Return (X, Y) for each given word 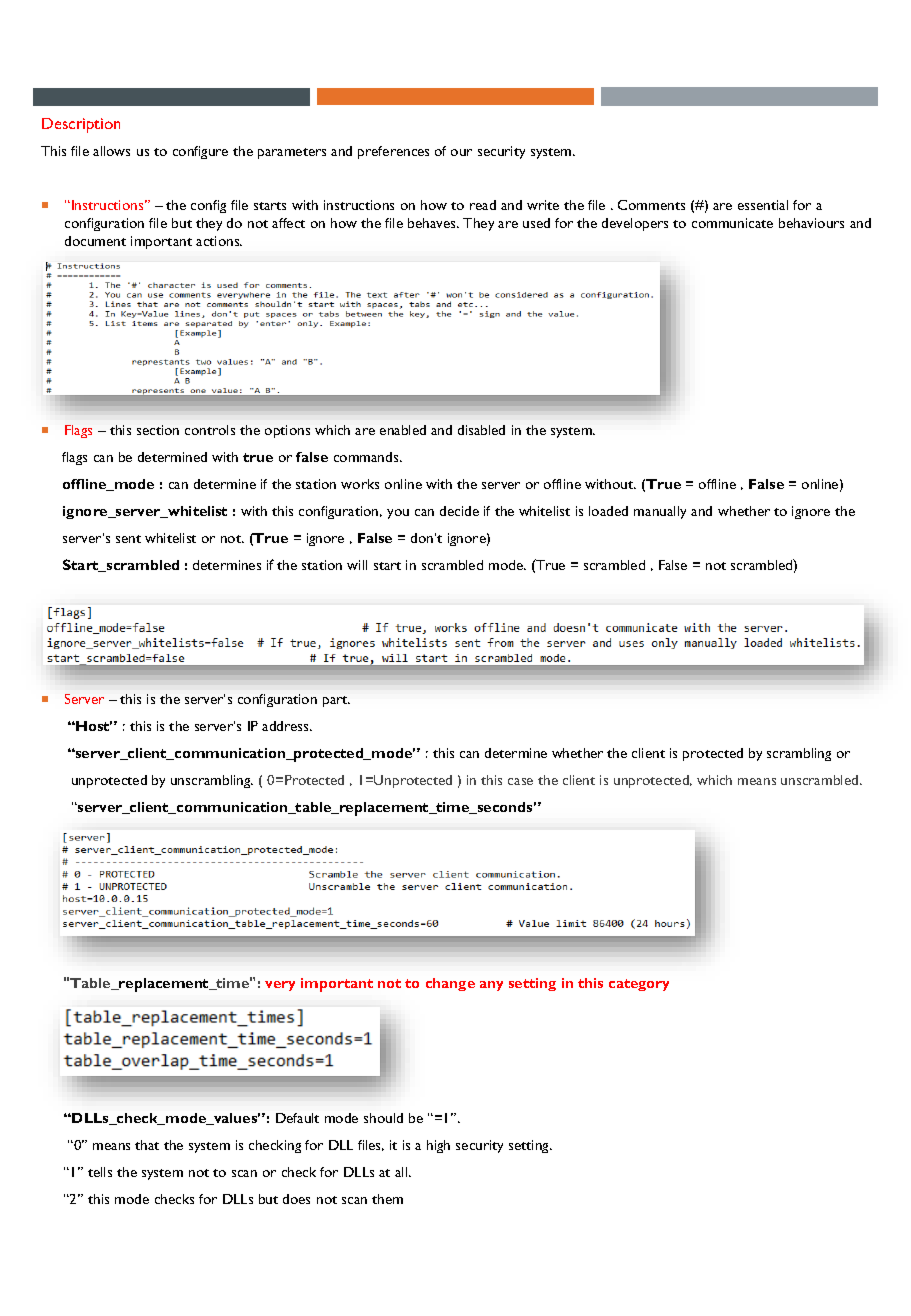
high (438, 1146)
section (158, 430)
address (287, 726)
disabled (481, 430)
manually (660, 512)
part (336, 701)
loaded (608, 511)
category (639, 985)
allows (111, 151)
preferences (393, 152)
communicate (732, 223)
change (450, 984)
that (147, 1145)
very (280, 986)
